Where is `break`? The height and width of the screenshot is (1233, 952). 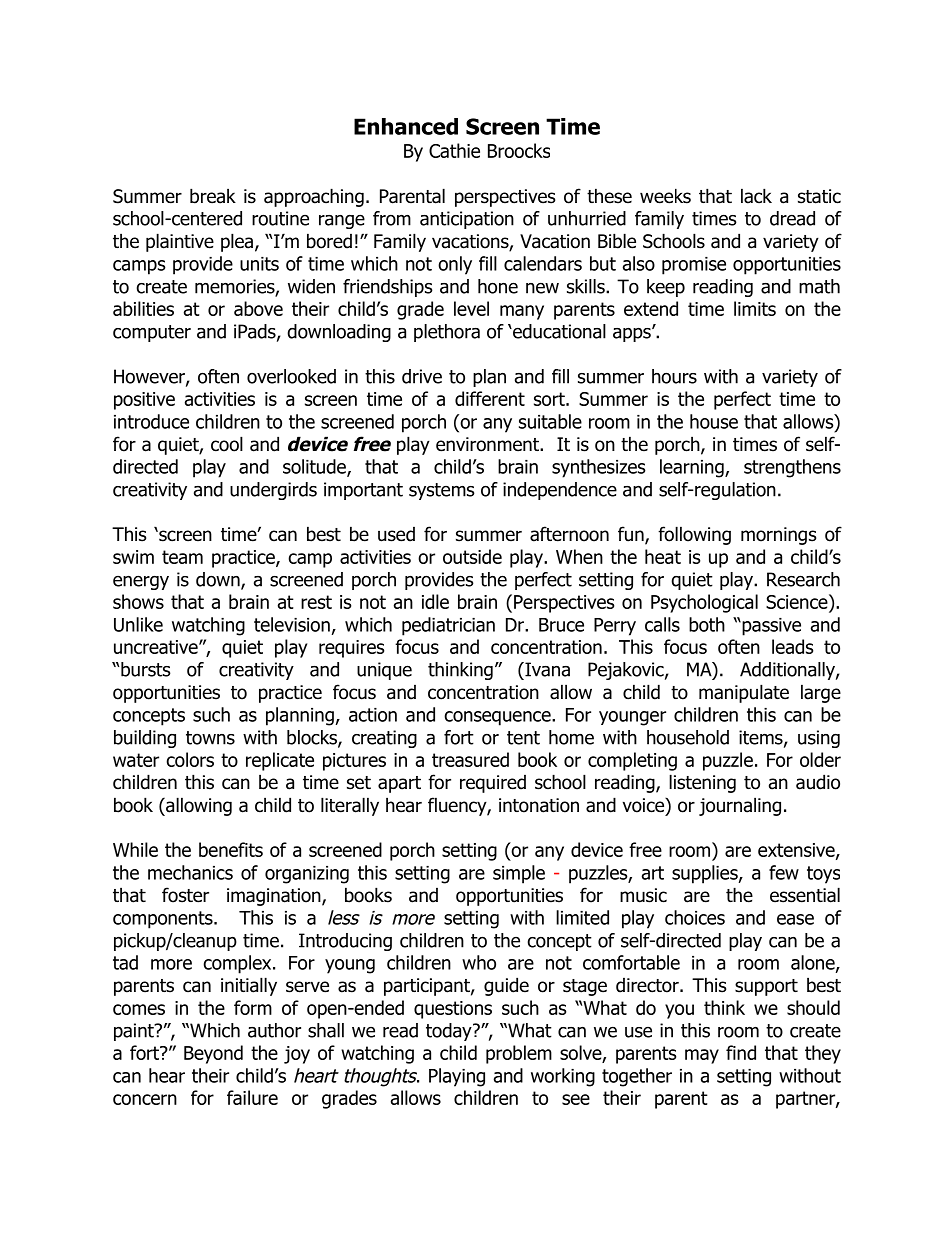 break is located at coordinates (213, 196).
